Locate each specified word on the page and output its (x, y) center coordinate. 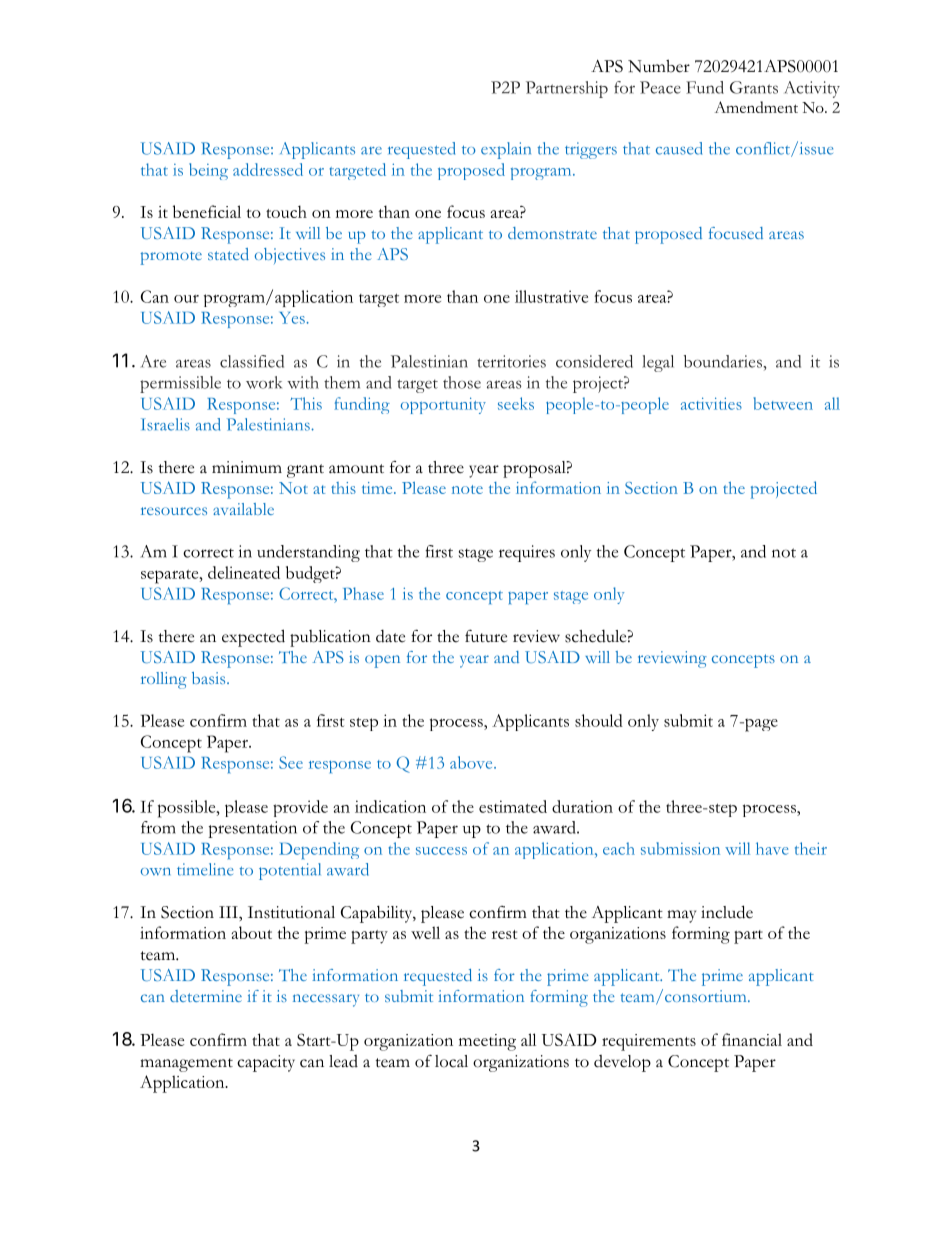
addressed (268, 169)
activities (711, 403)
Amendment (756, 107)
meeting (487, 1042)
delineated (244, 572)
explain (506, 150)
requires (527, 553)
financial (752, 1039)
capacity (266, 1063)
